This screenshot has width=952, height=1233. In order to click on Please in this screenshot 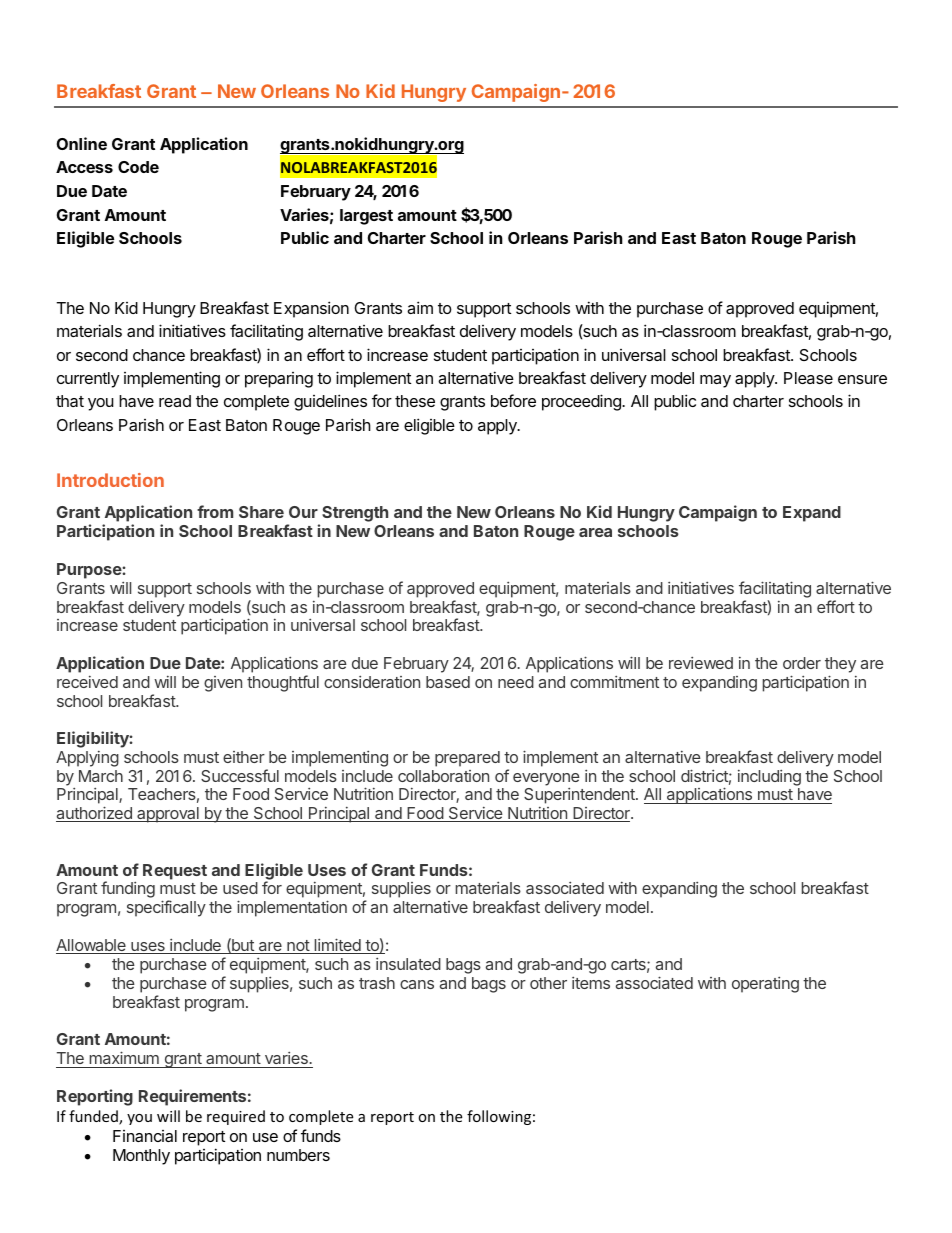, I will do `click(808, 378)`.
